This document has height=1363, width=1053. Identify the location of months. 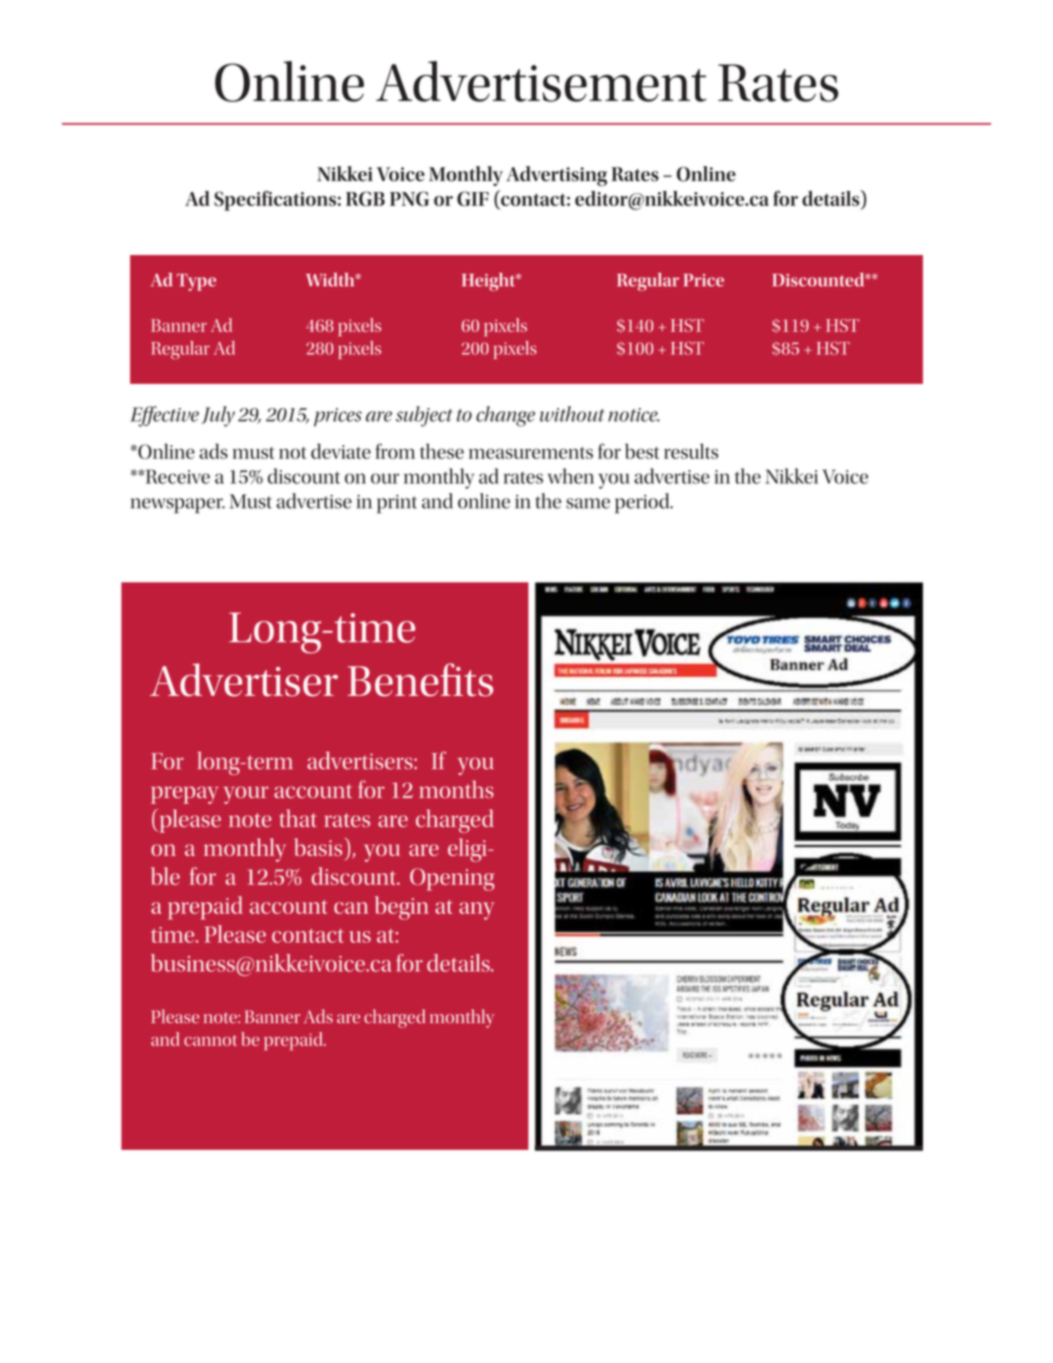
(456, 789).
